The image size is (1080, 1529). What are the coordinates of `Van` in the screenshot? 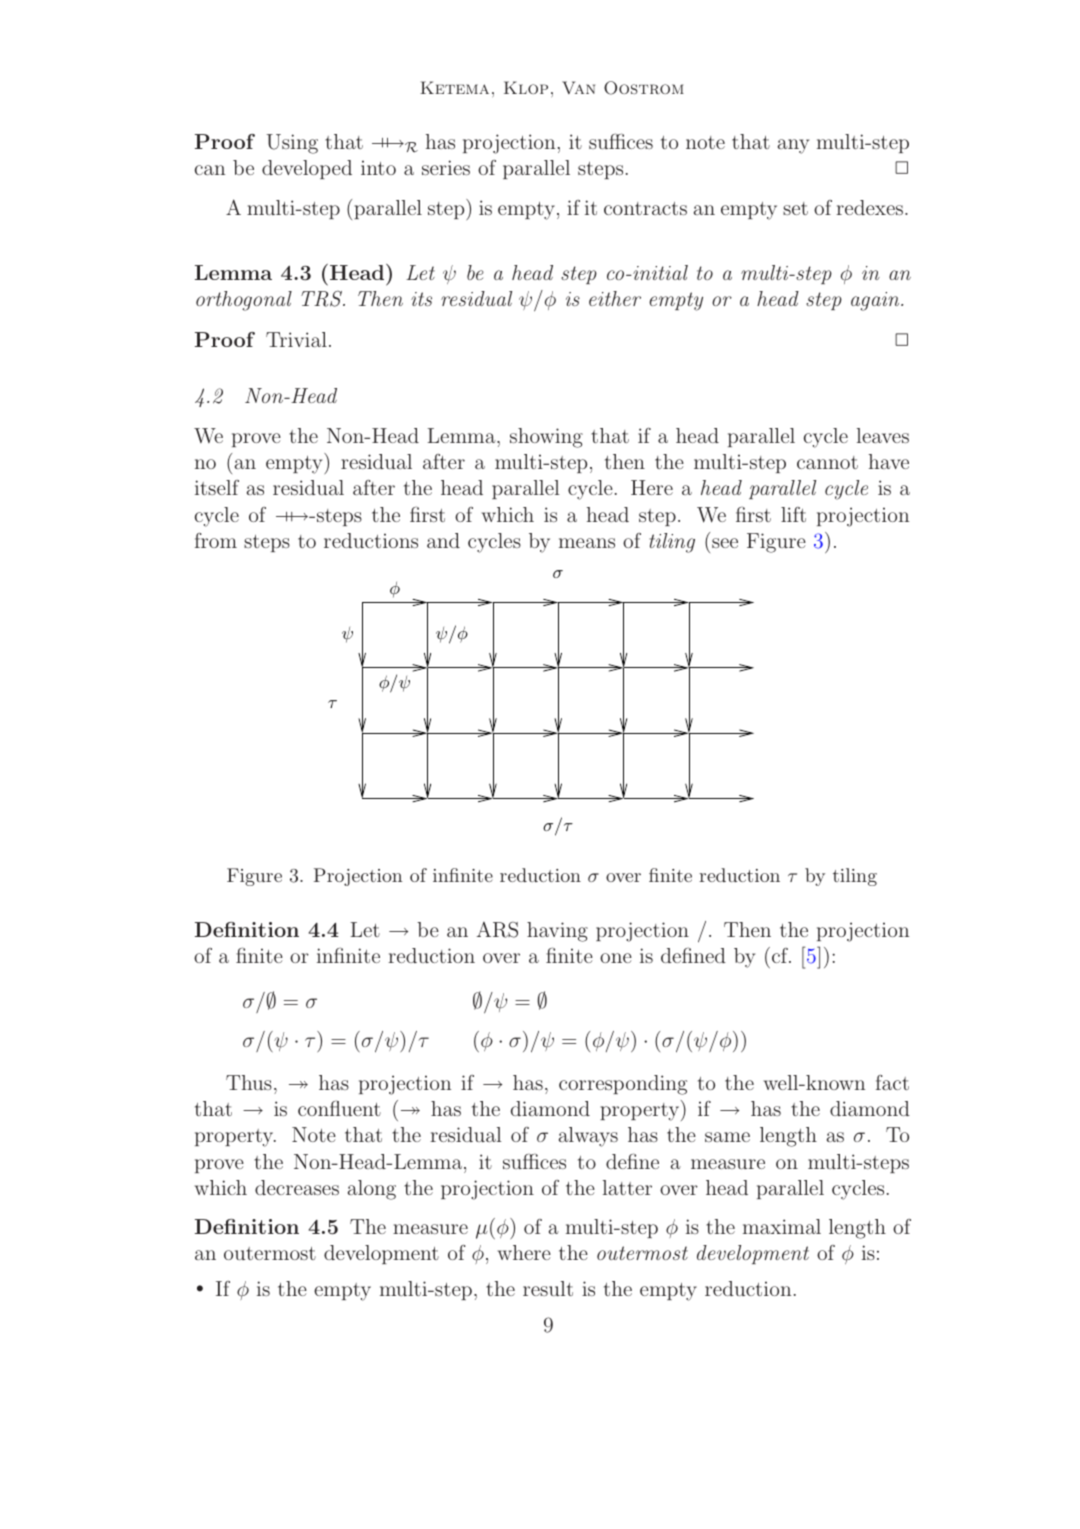 It's located at (578, 87).
